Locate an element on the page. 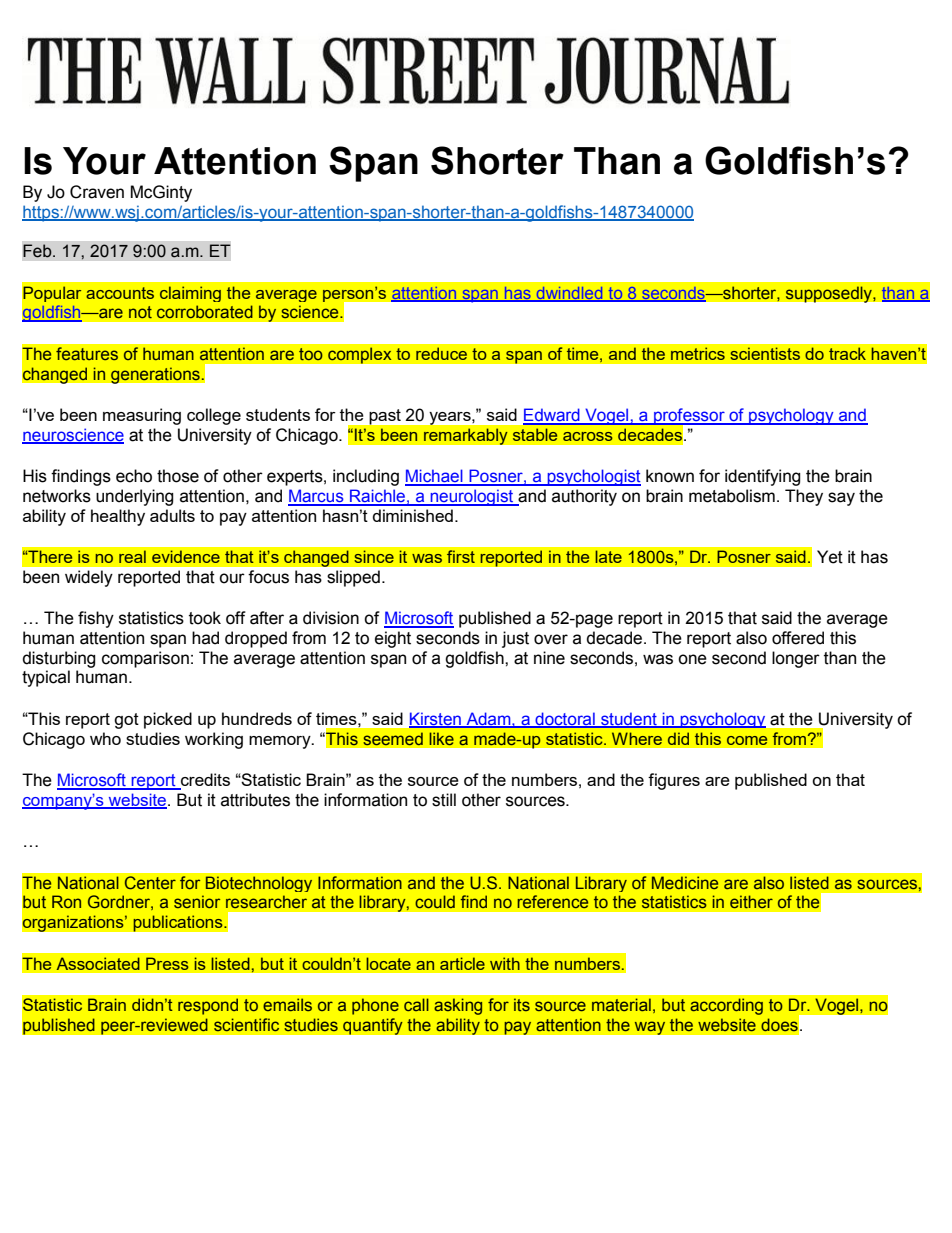 The width and height of the document is (952, 1233). offered is located at coordinates (798, 638).
